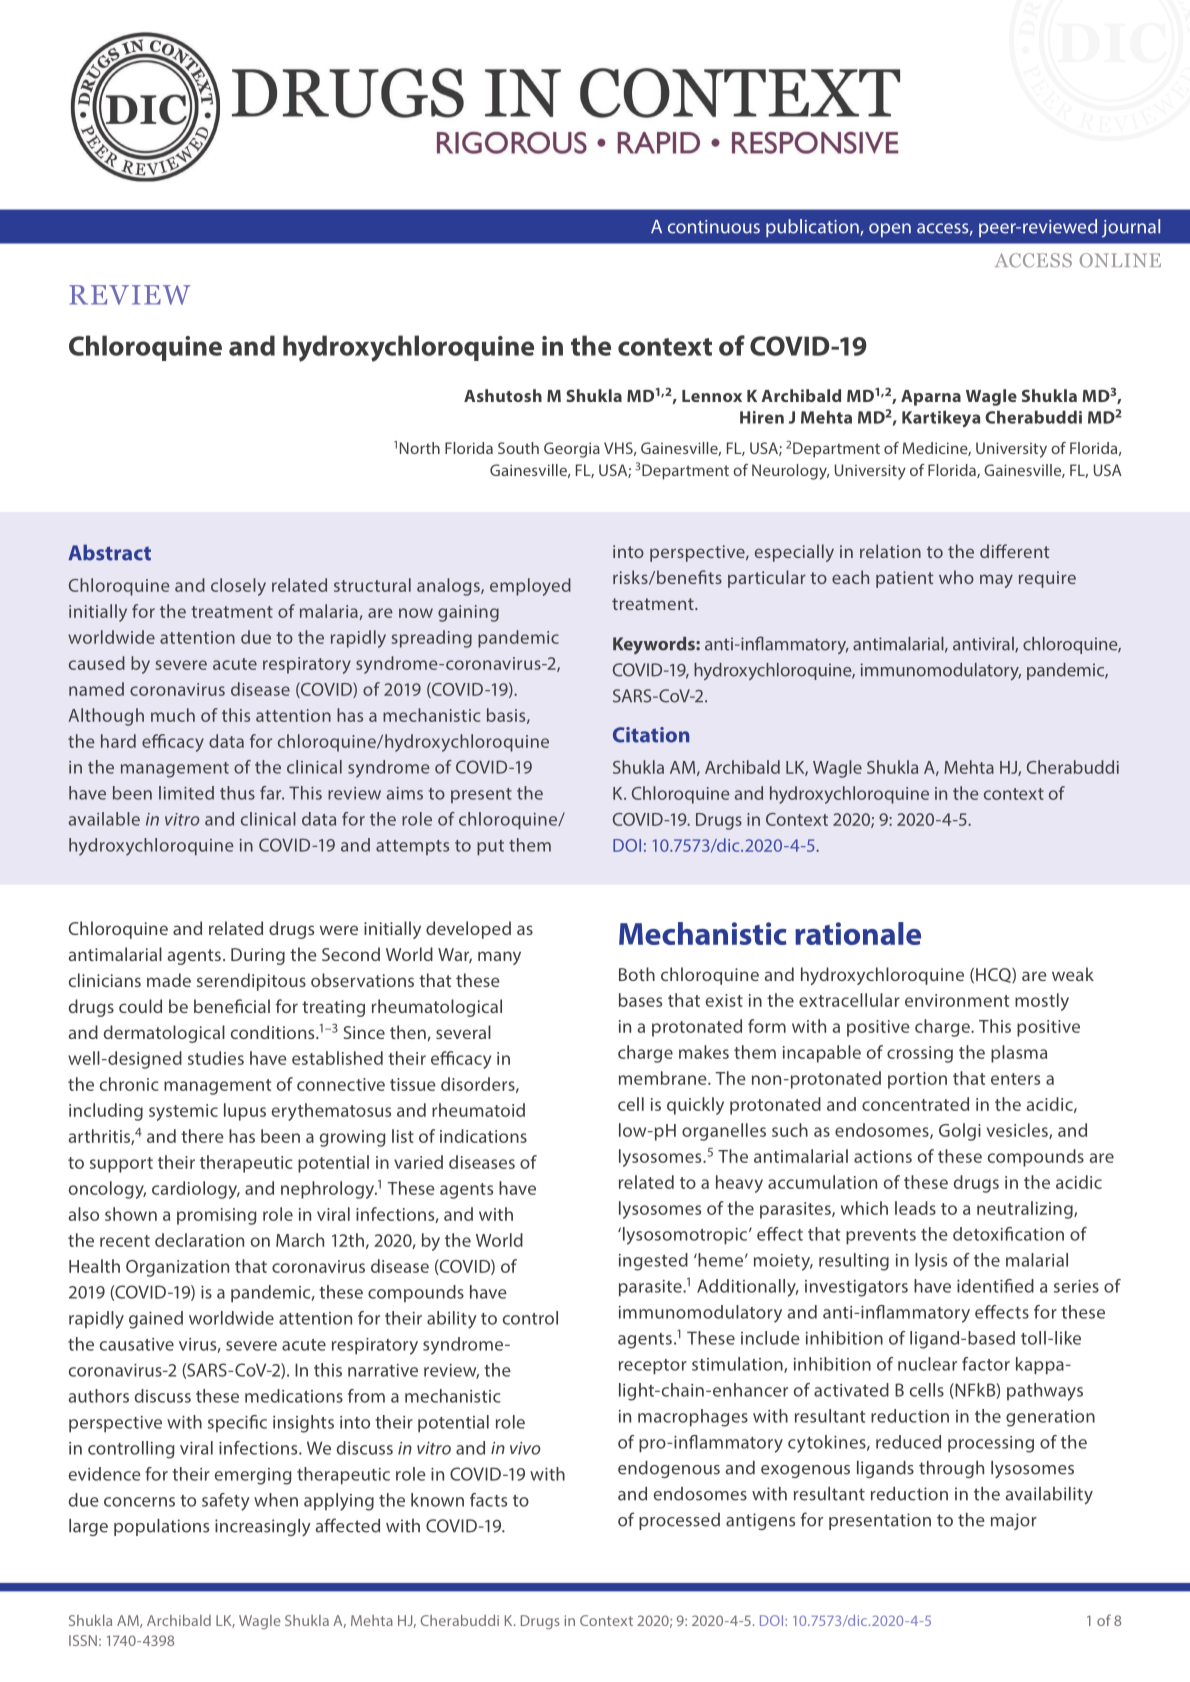 The height and width of the screenshot is (1682, 1190). What do you see at coordinates (518, 448) in the screenshot?
I see `South` at bounding box center [518, 448].
